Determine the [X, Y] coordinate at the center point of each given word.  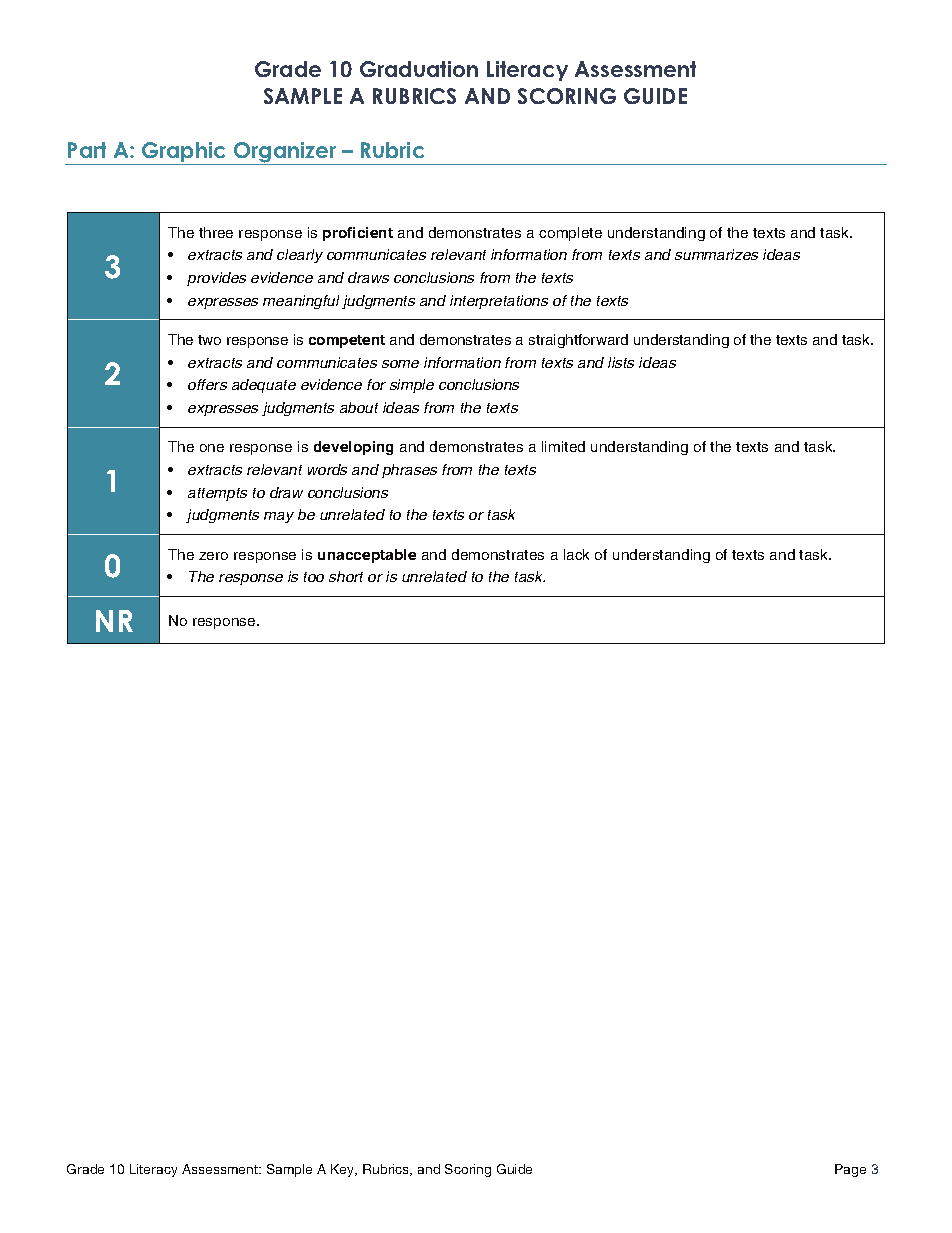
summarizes [716, 254]
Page [850, 1170]
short [346, 576]
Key [344, 1170]
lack [576, 554]
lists [621, 362]
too [314, 577]
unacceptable [367, 556]
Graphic [184, 153]
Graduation [419, 69]
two [209, 340]
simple [412, 386]
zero [213, 556]
